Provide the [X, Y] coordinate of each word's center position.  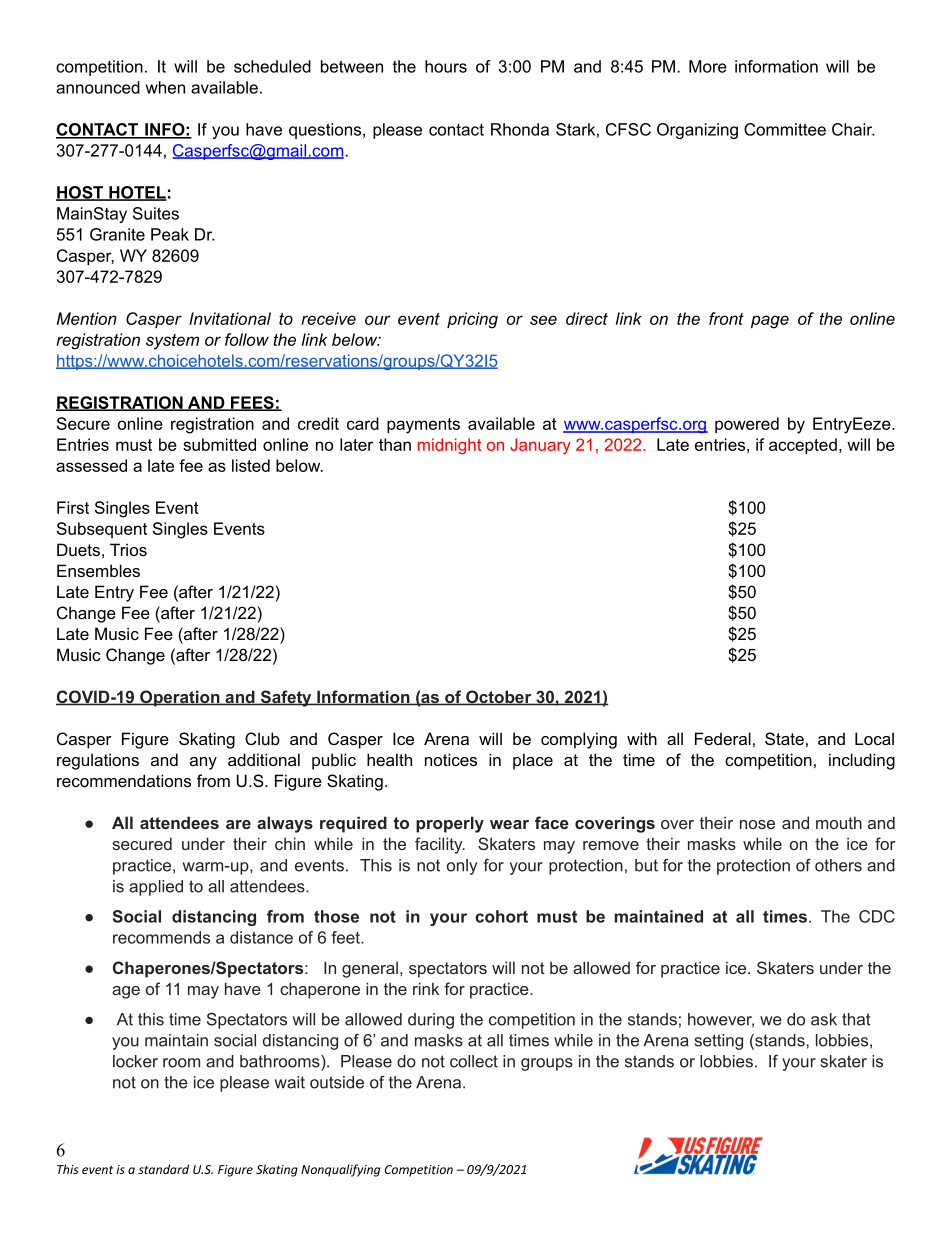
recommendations [124, 780]
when [165, 87]
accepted [803, 446]
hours [446, 66]
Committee [785, 129]
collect [474, 1061]
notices [451, 759]
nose [757, 824]
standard [163, 1169]
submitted [219, 444]
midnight [449, 446]
